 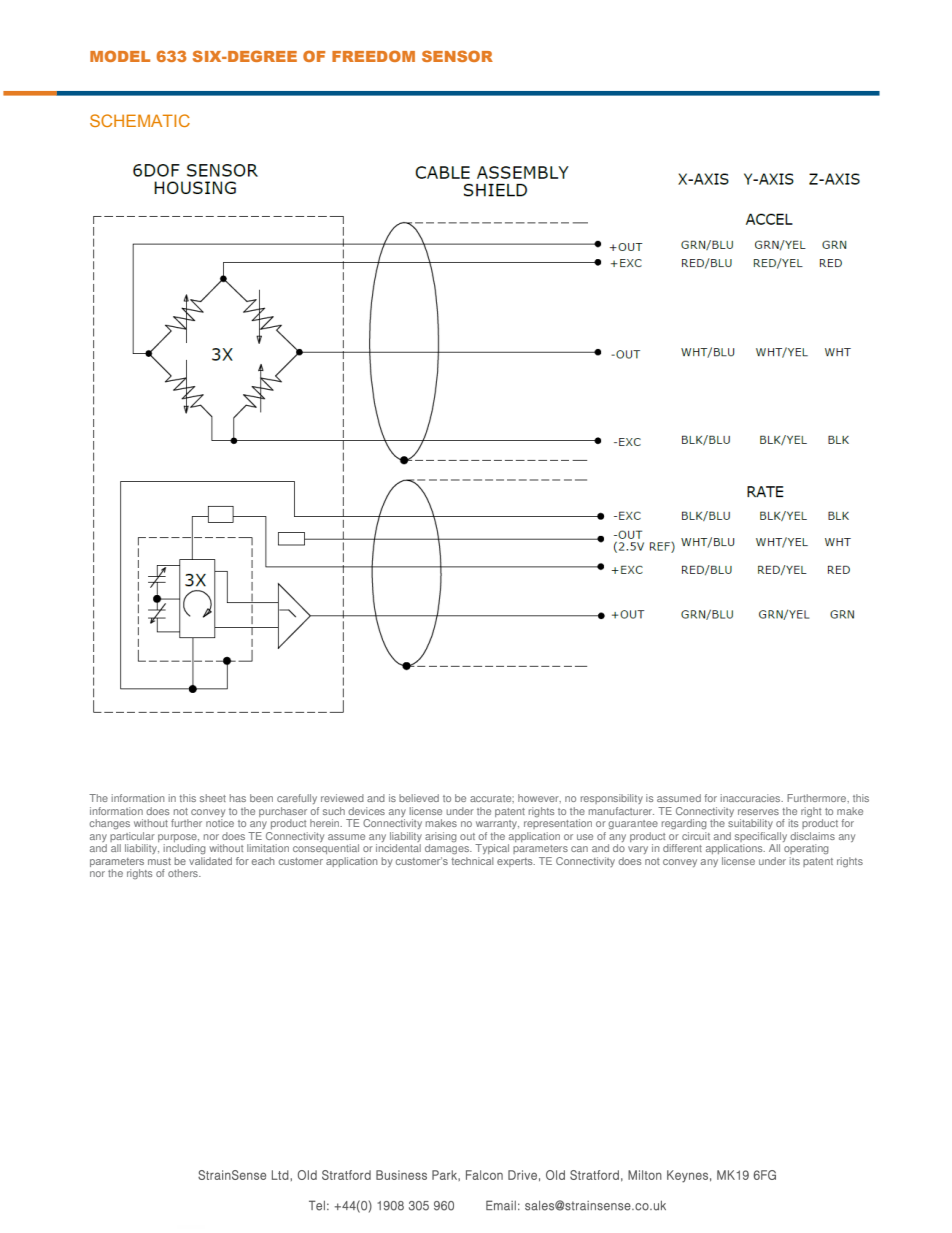 I want to click on been, so click(x=261, y=798).
